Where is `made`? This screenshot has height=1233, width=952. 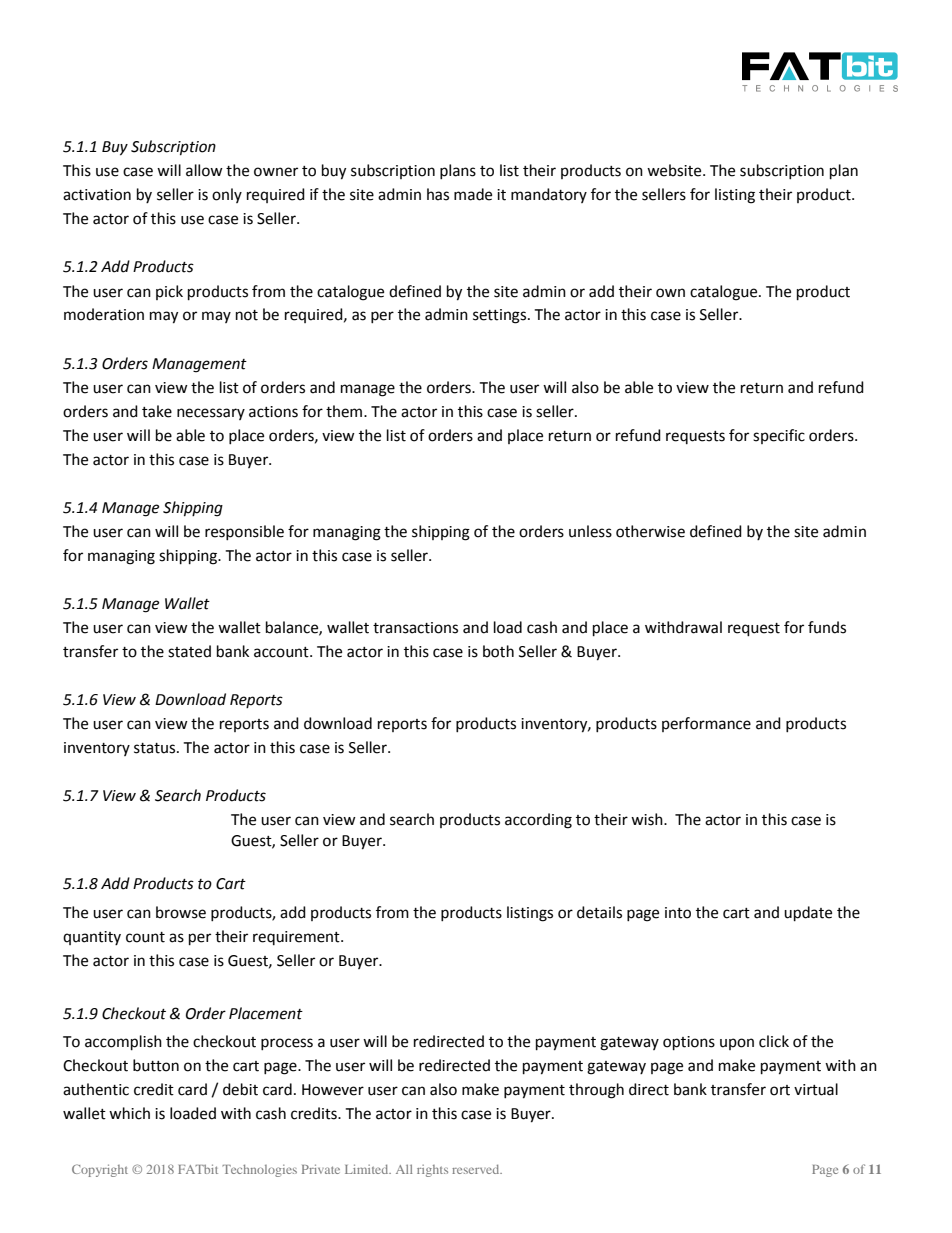 made is located at coordinates (473, 194).
